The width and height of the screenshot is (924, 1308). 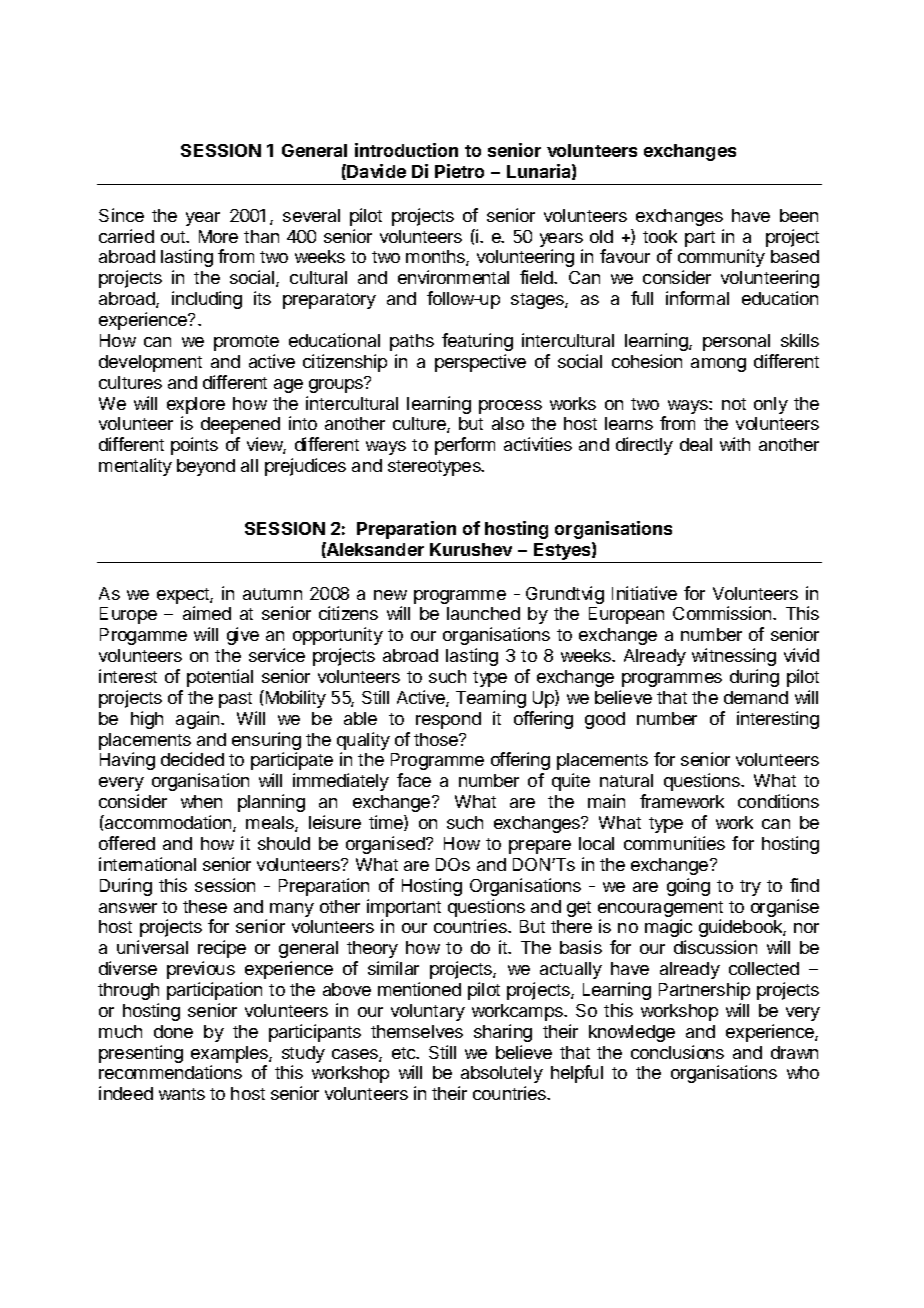 What do you see at coordinates (207, 613) in the screenshot?
I see `aimed` at bounding box center [207, 613].
